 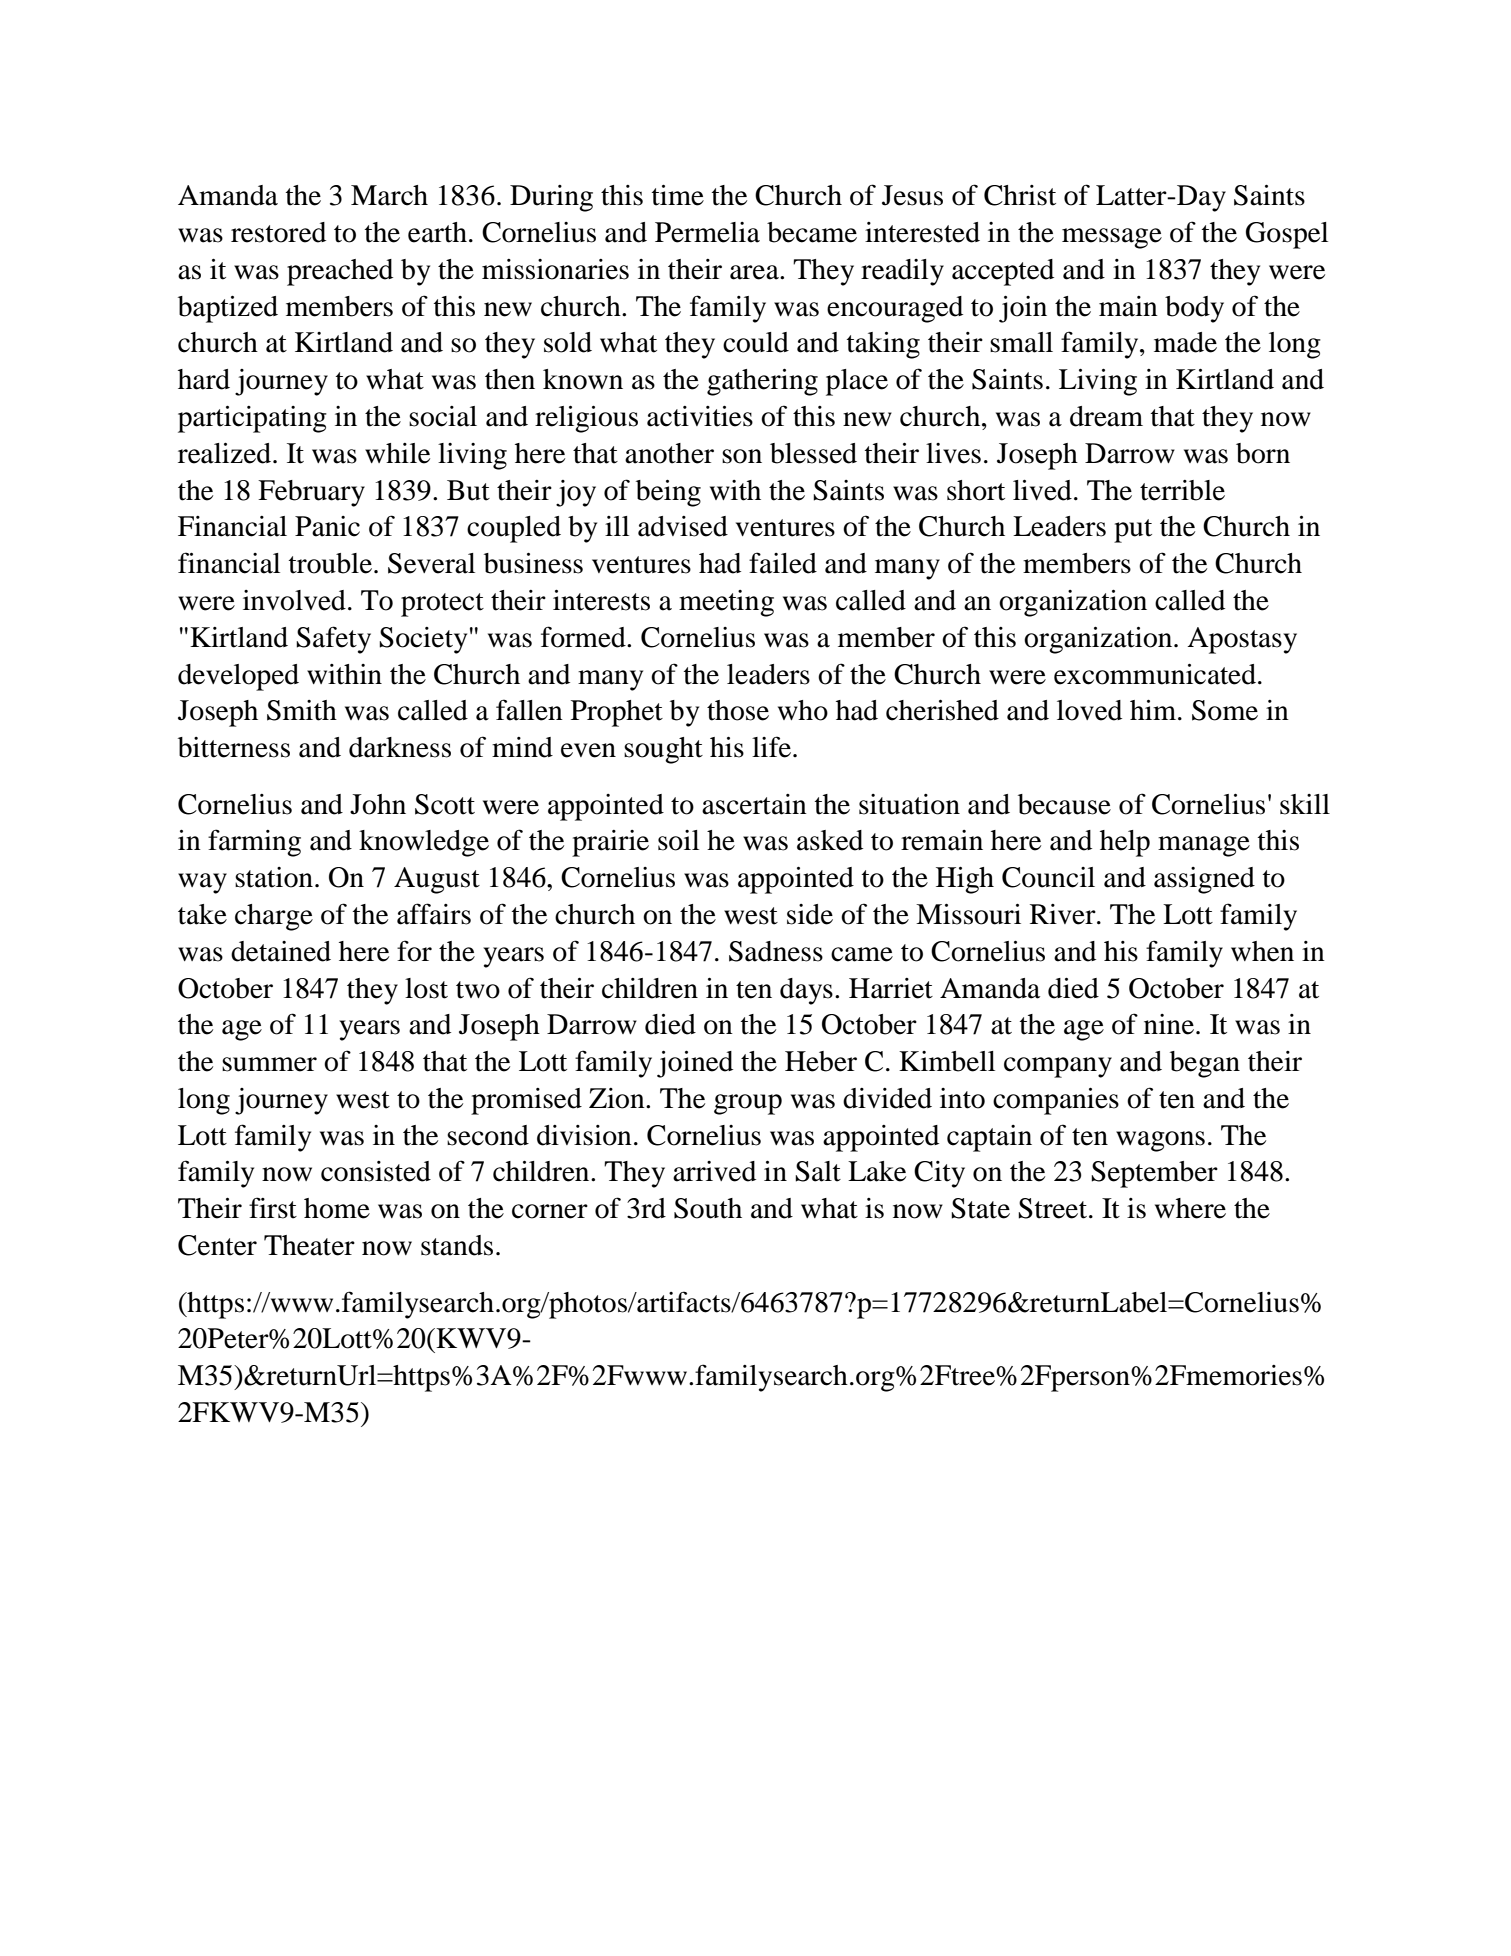 I want to click on him, so click(x=1154, y=710).
